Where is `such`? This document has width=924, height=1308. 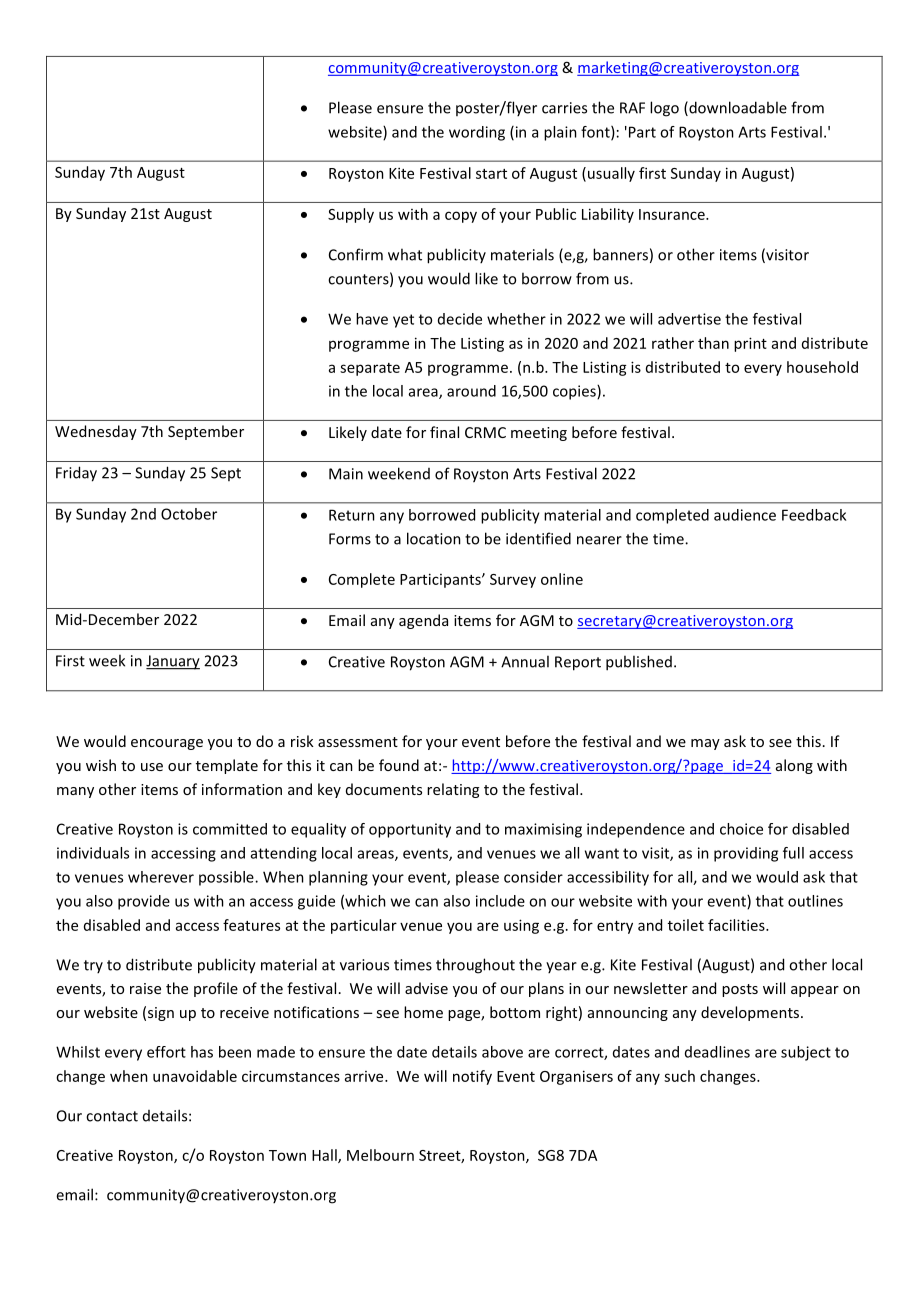 such is located at coordinates (679, 1076).
